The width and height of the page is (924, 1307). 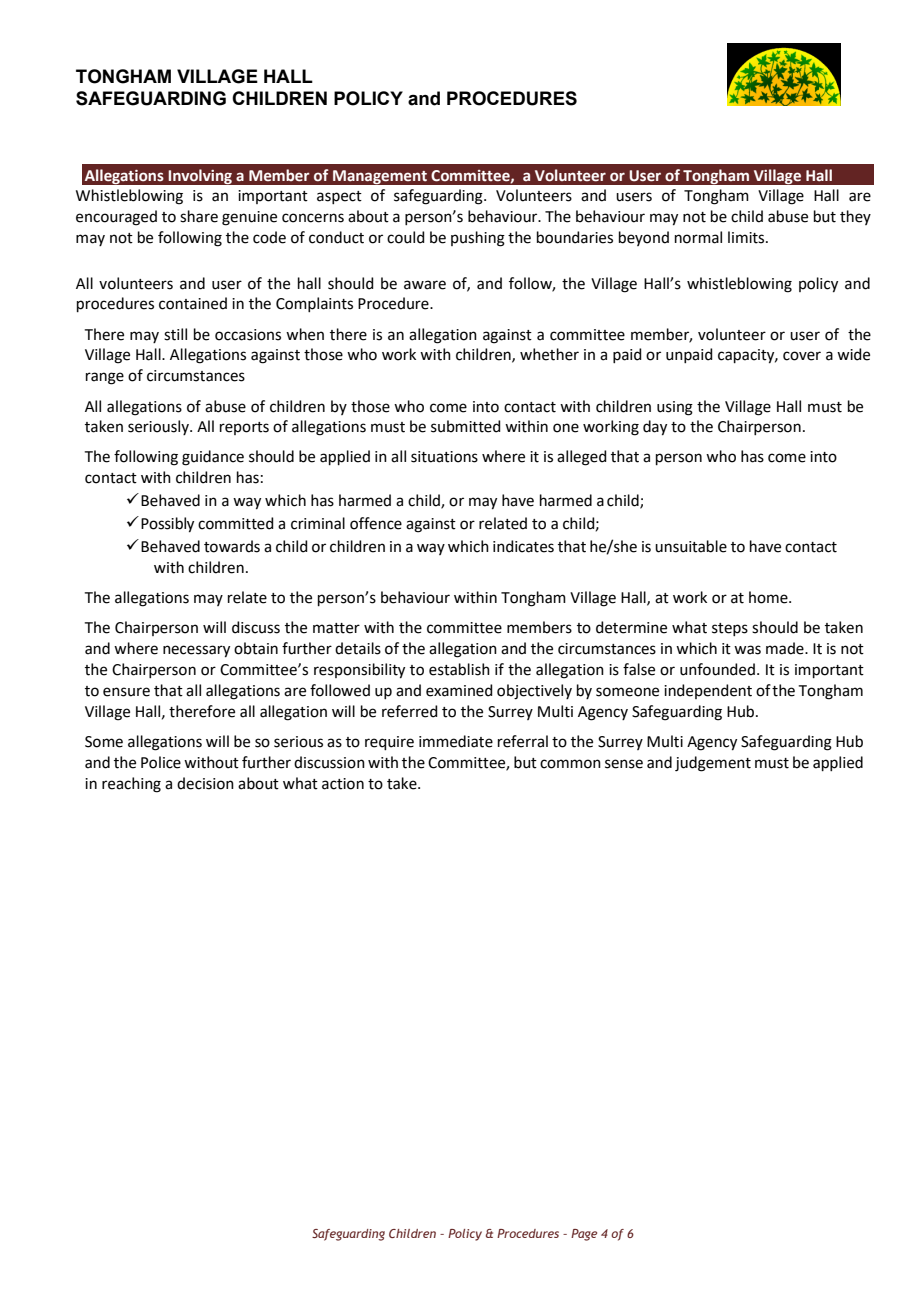 What do you see at coordinates (478, 239) in the page?
I see `pushing` at bounding box center [478, 239].
